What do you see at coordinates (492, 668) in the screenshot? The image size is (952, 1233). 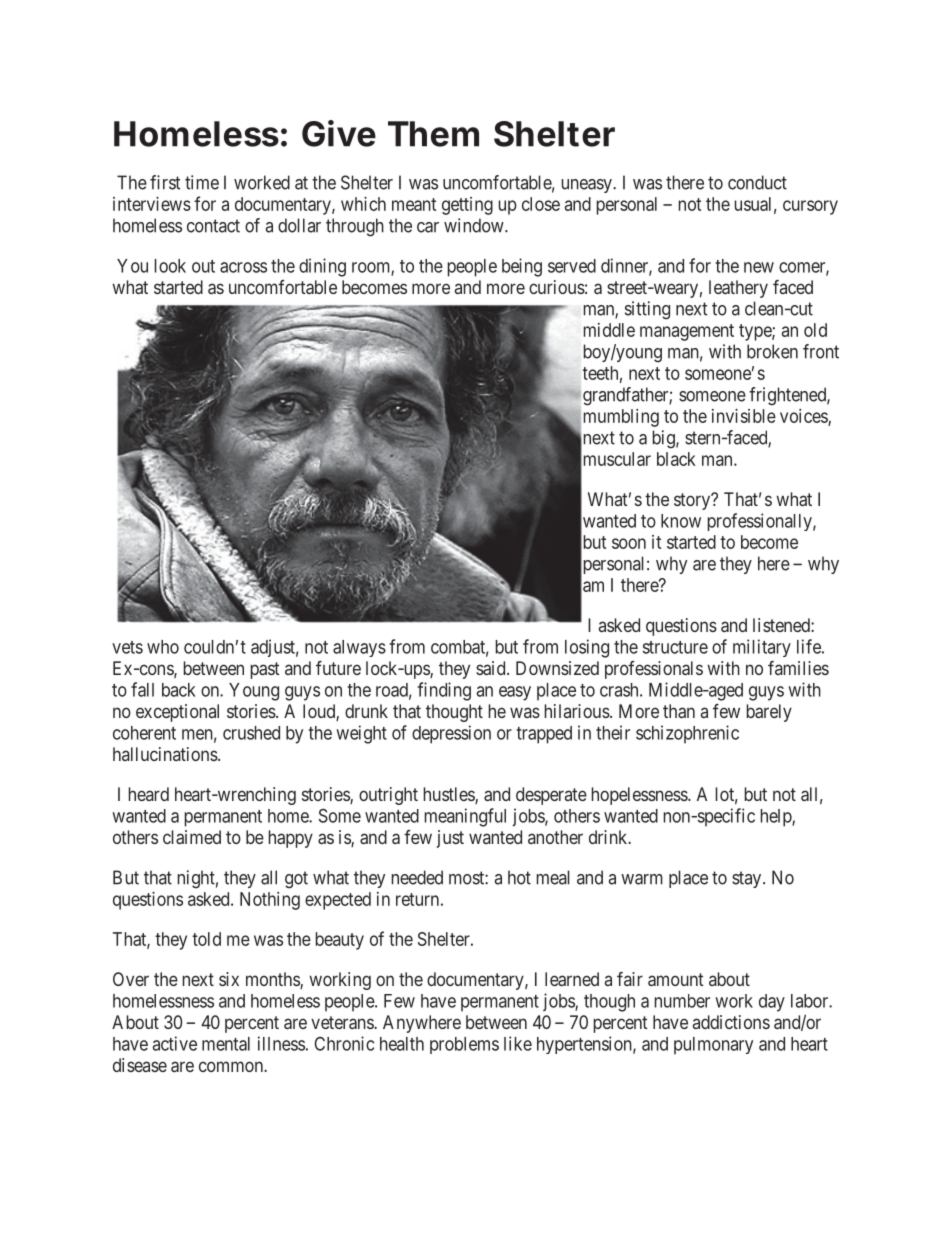 I see `said` at bounding box center [492, 668].
